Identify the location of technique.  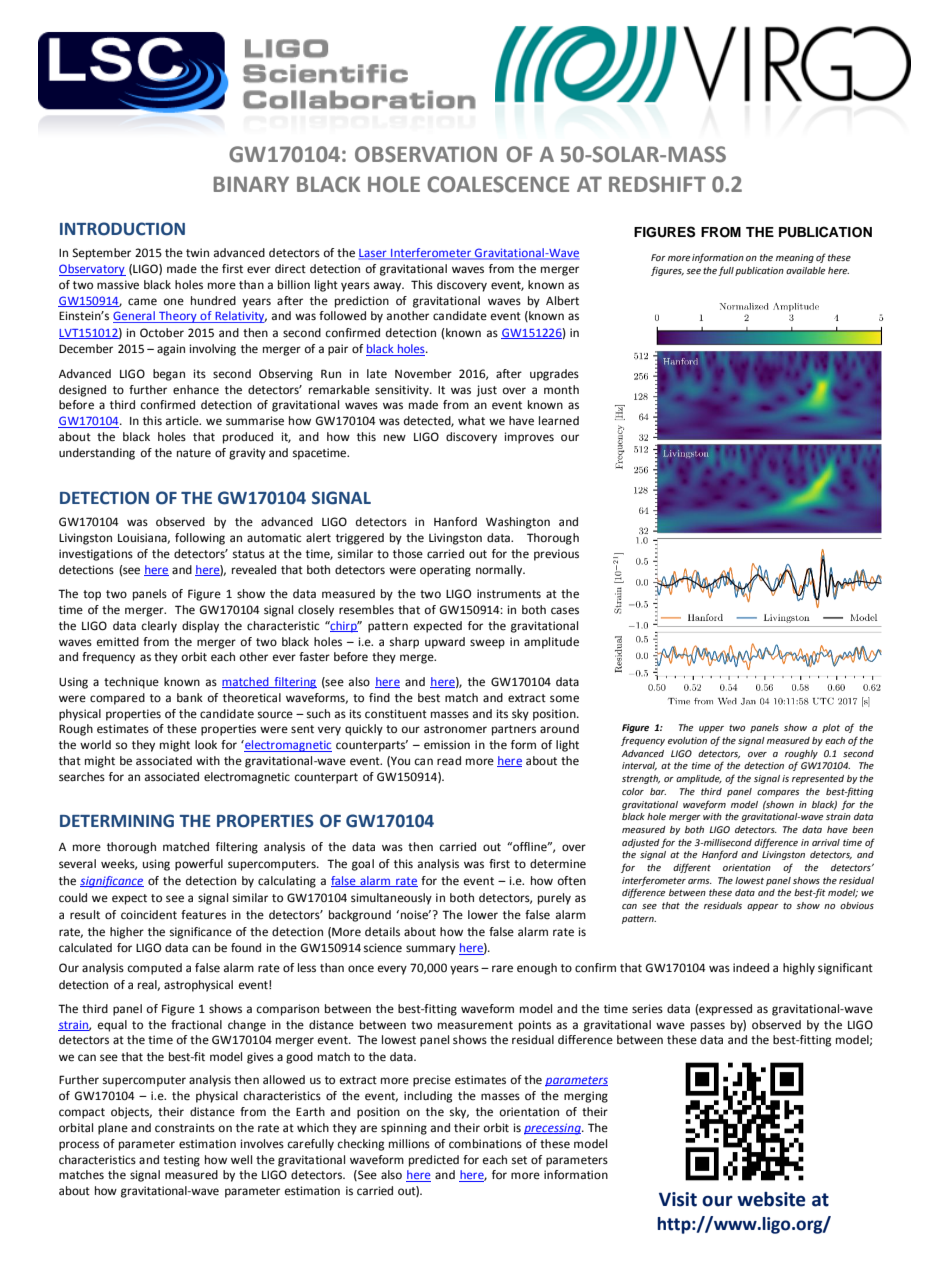
(131, 683).
